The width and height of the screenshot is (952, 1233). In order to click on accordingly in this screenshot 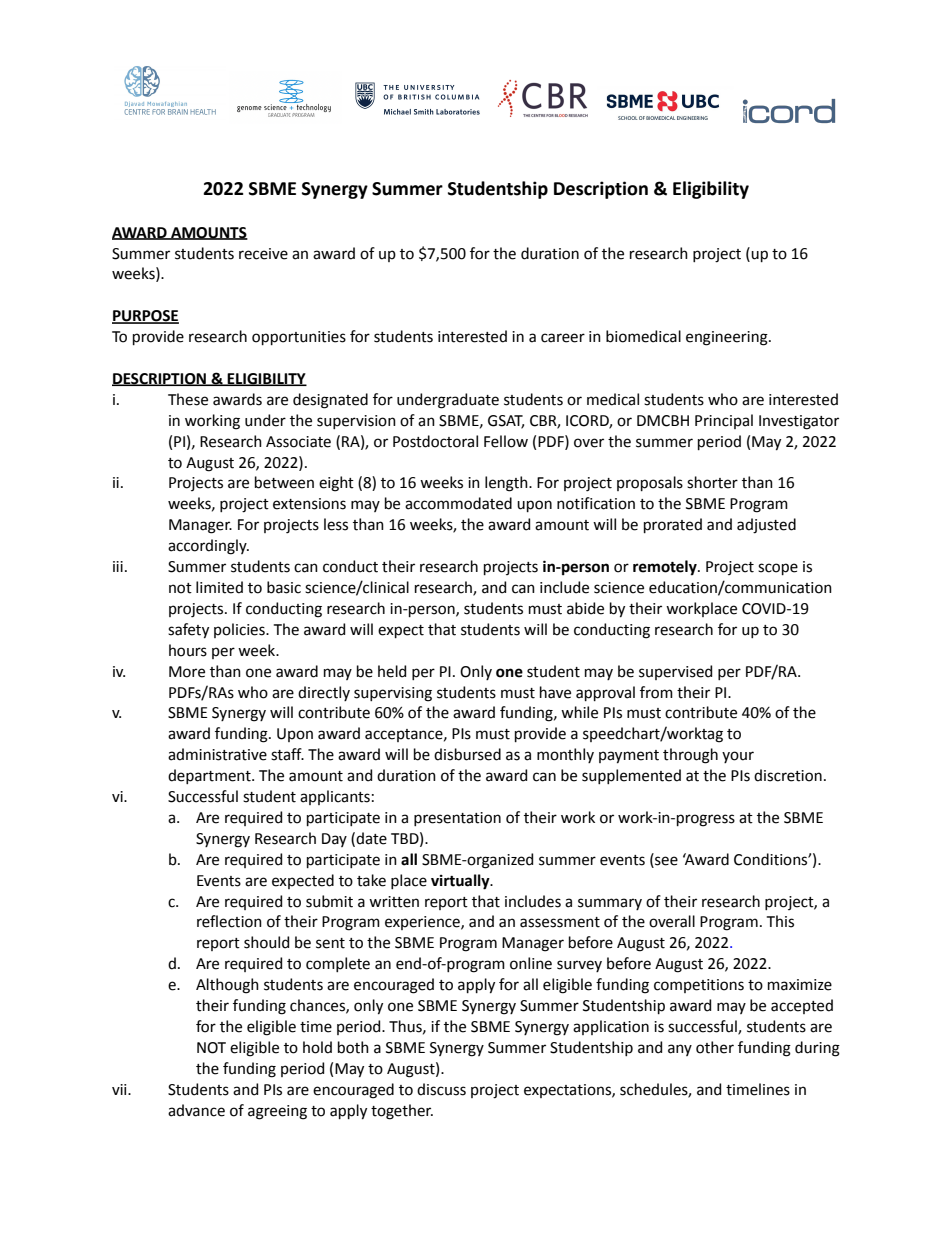, I will do `click(208, 547)`.
